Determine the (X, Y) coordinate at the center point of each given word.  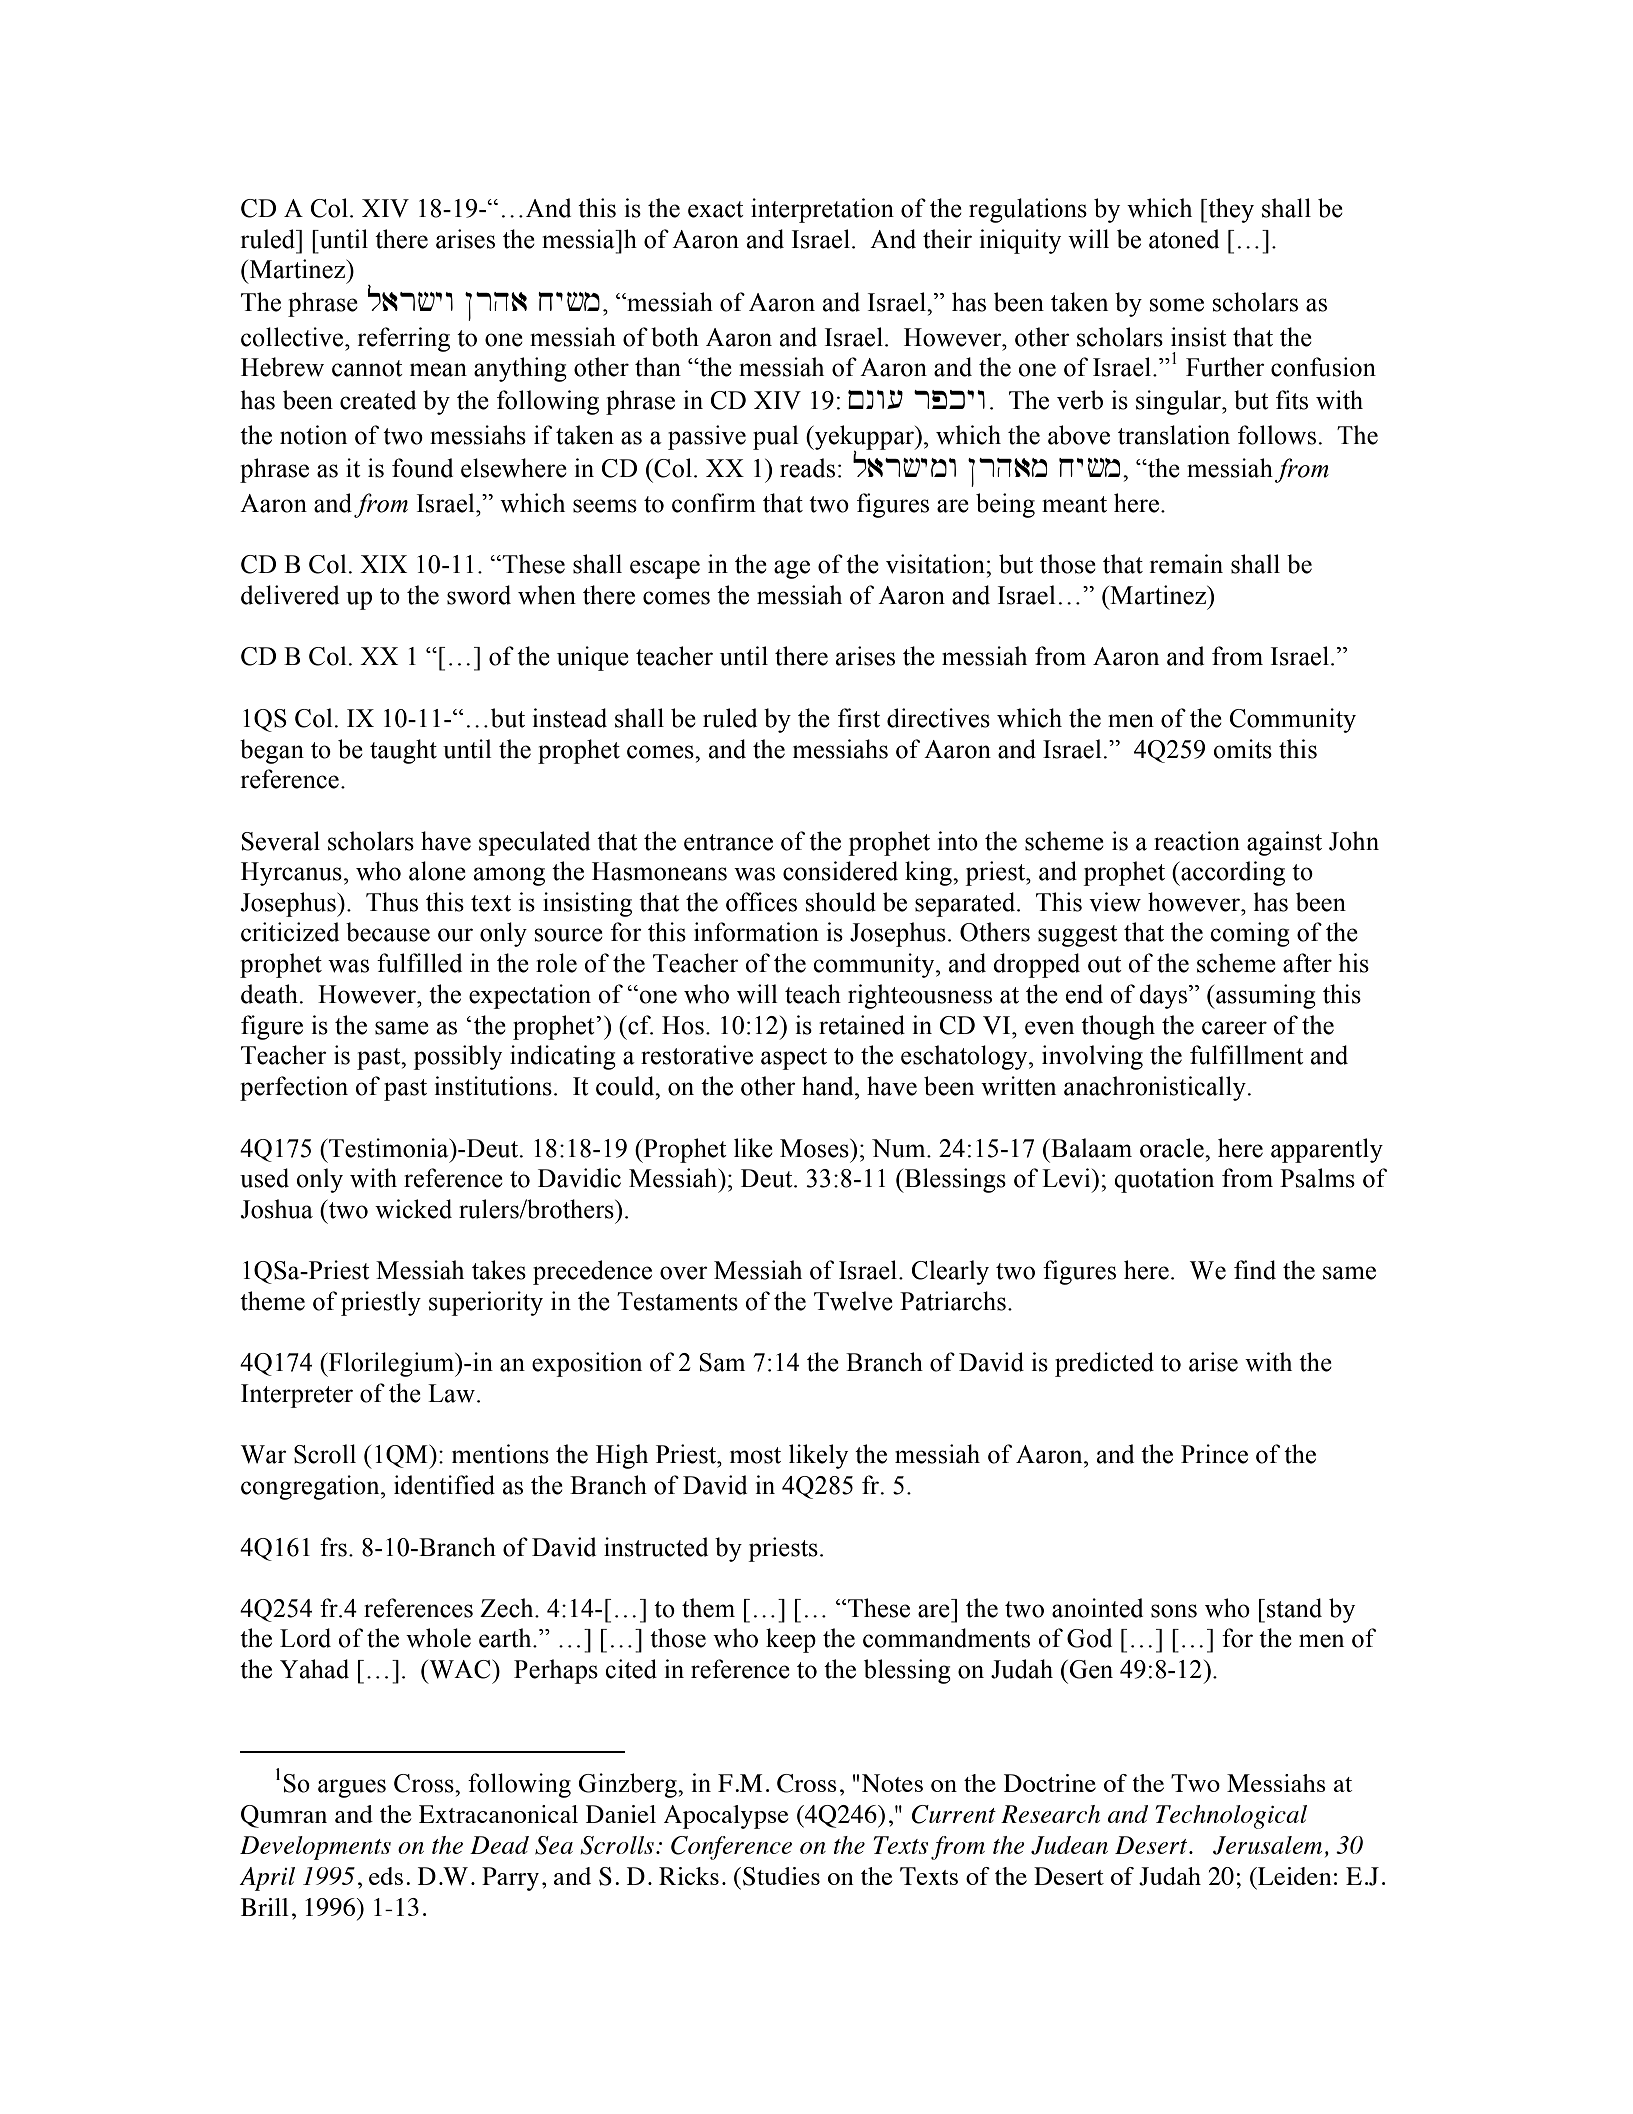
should (841, 902)
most (755, 1455)
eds (386, 1876)
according (1232, 873)
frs (333, 1547)
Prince (1214, 1454)
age (792, 569)
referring (404, 339)
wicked (413, 1209)
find (1255, 1270)
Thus (392, 902)
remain (1186, 564)
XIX (383, 564)
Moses (815, 1148)
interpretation (822, 210)
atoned (1184, 239)
